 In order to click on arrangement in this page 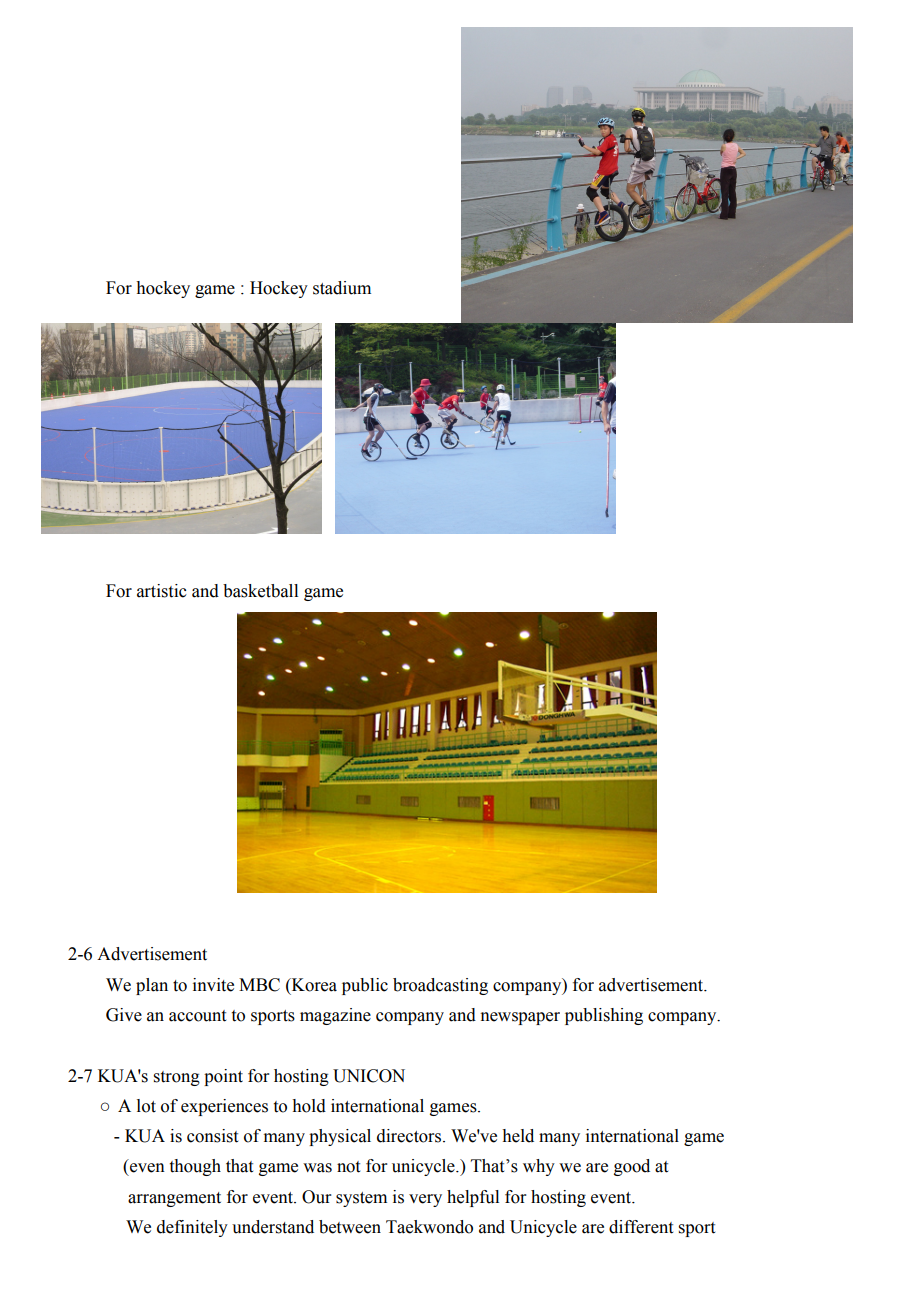, I will do `click(174, 1199)`.
